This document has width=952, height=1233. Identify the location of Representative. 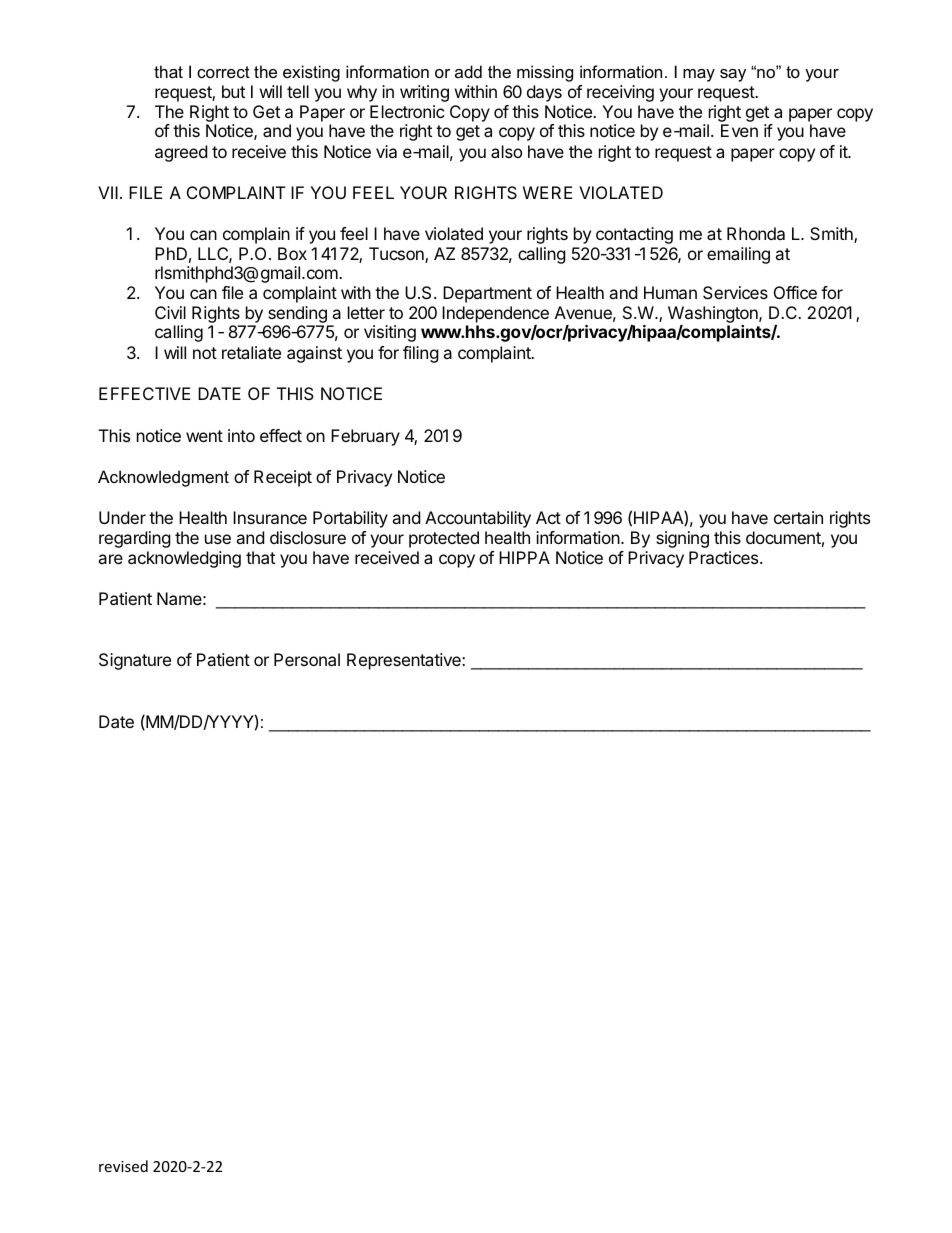
(405, 661).
